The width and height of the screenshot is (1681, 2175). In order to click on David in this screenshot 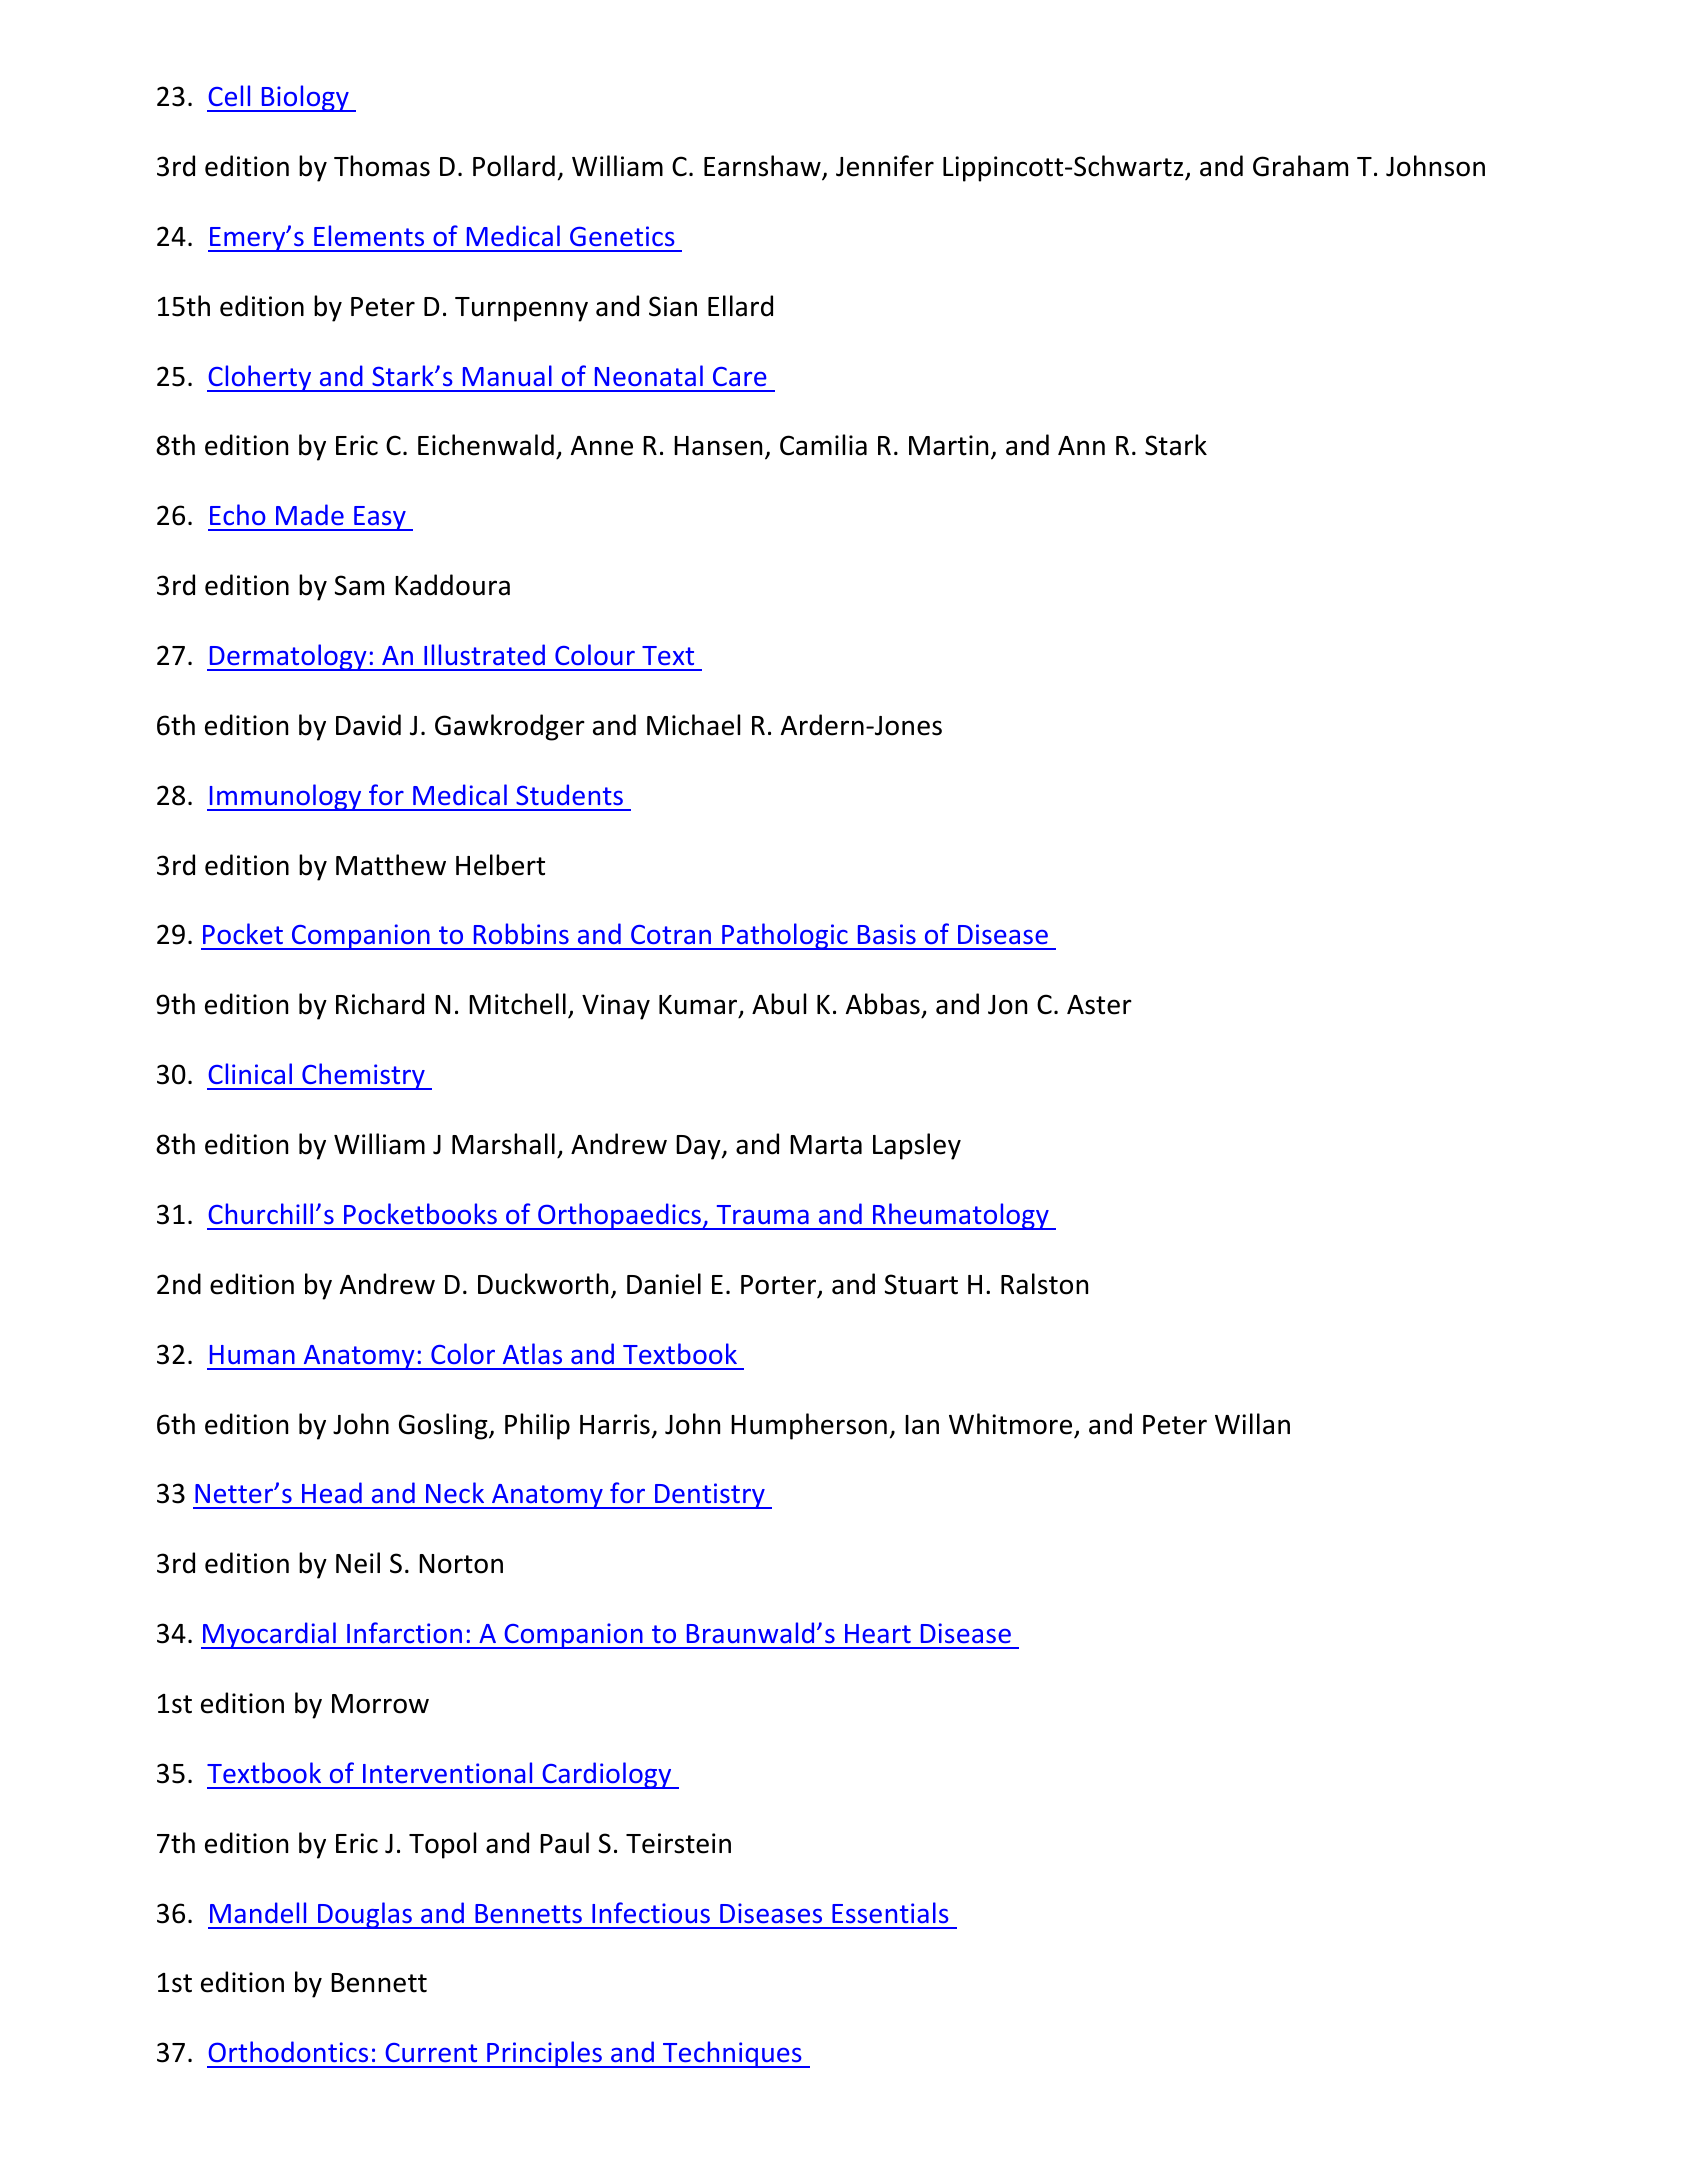, I will do `click(368, 725)`.
